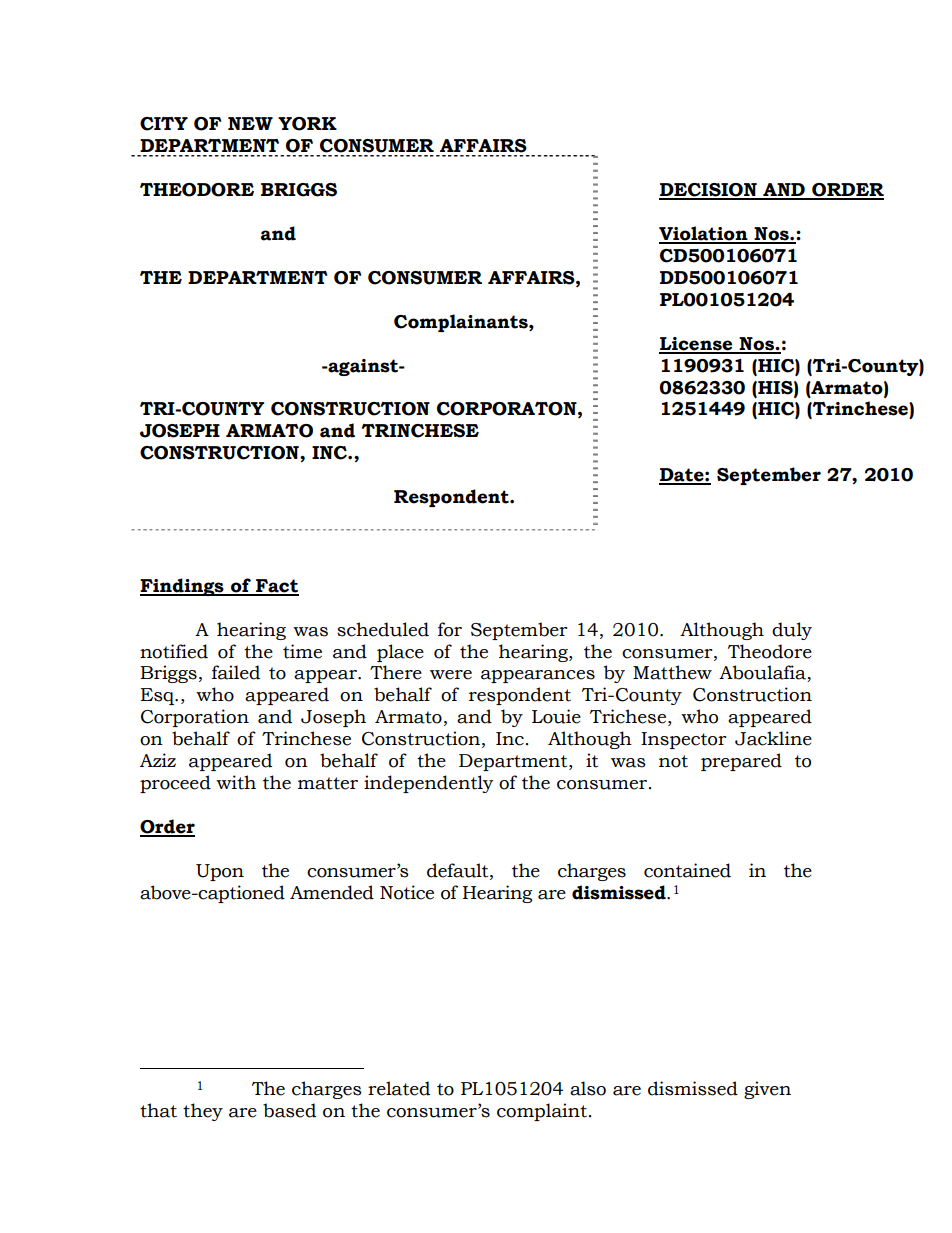 The image size is (952, 1233). What do you see at coordinates (250, 123) in the screenshot?
I see `NEW` at bounding box center [250, 123].
